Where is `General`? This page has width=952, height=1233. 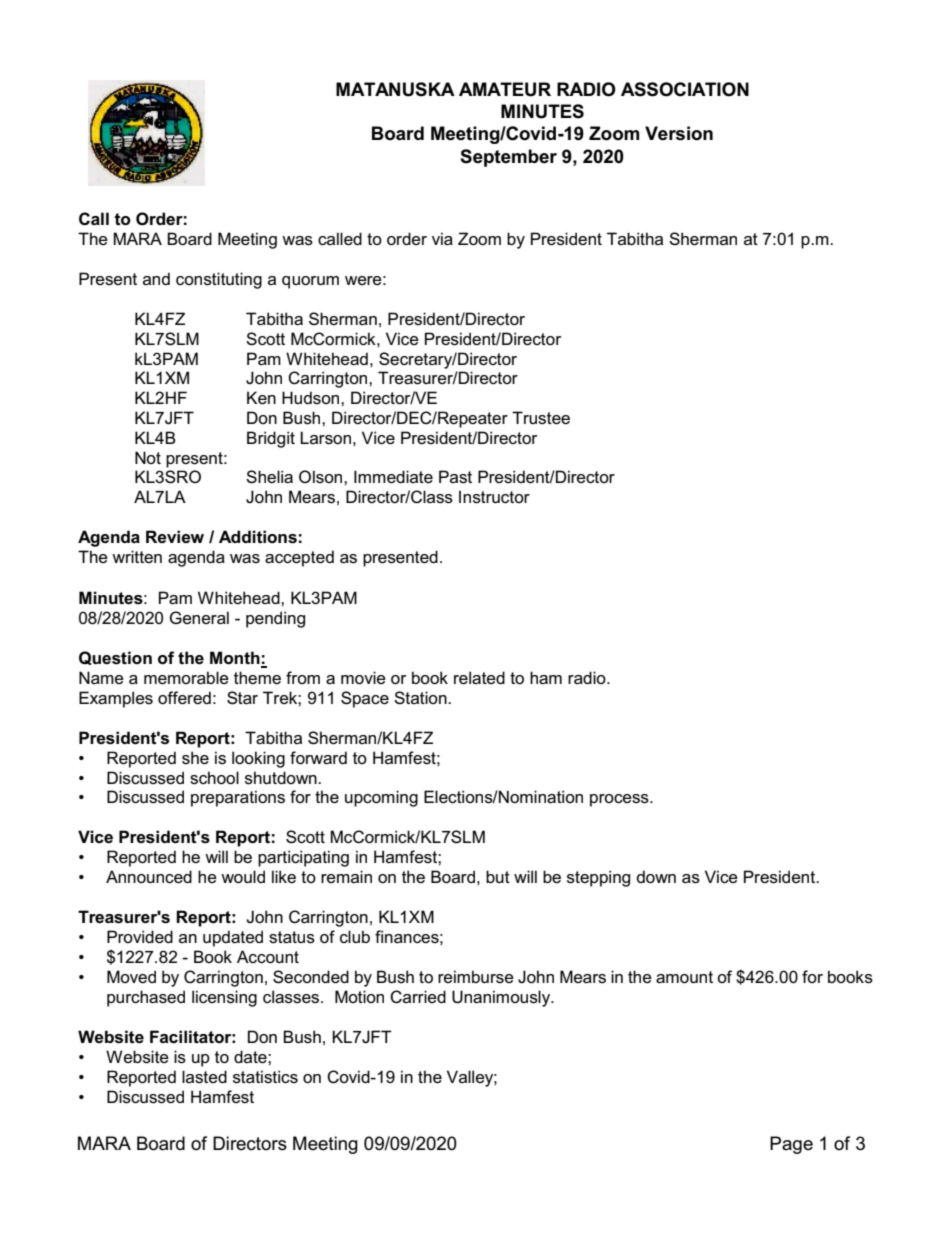 General is located at coordinates (199, 617).
